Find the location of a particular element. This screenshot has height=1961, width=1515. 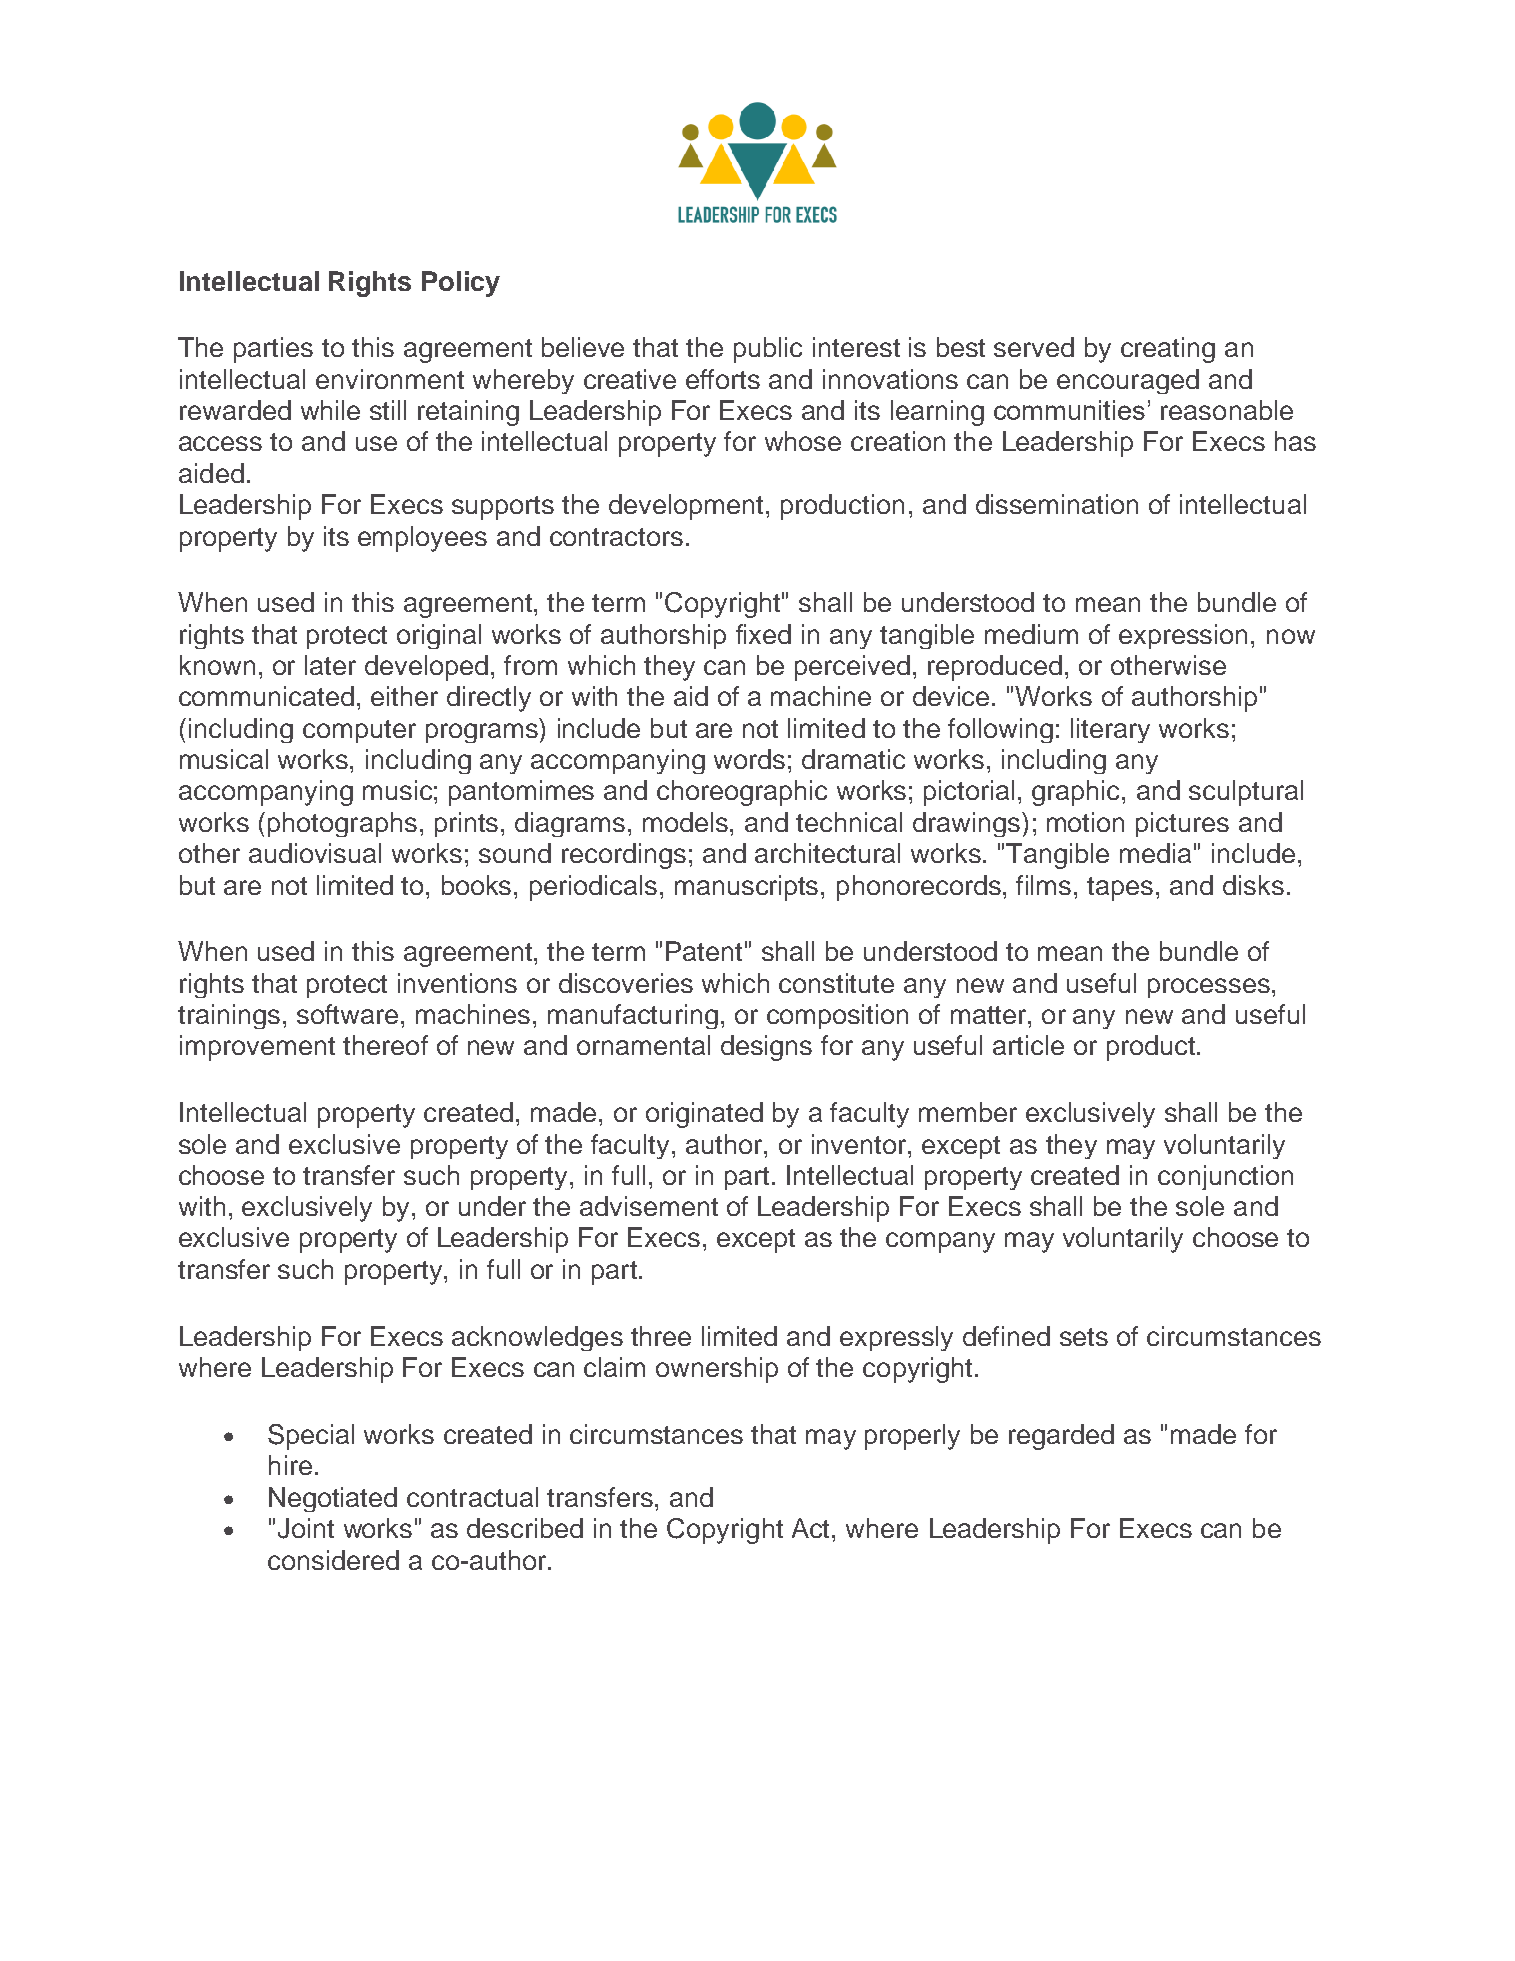

properly is located at coordinates (912, 1437).
